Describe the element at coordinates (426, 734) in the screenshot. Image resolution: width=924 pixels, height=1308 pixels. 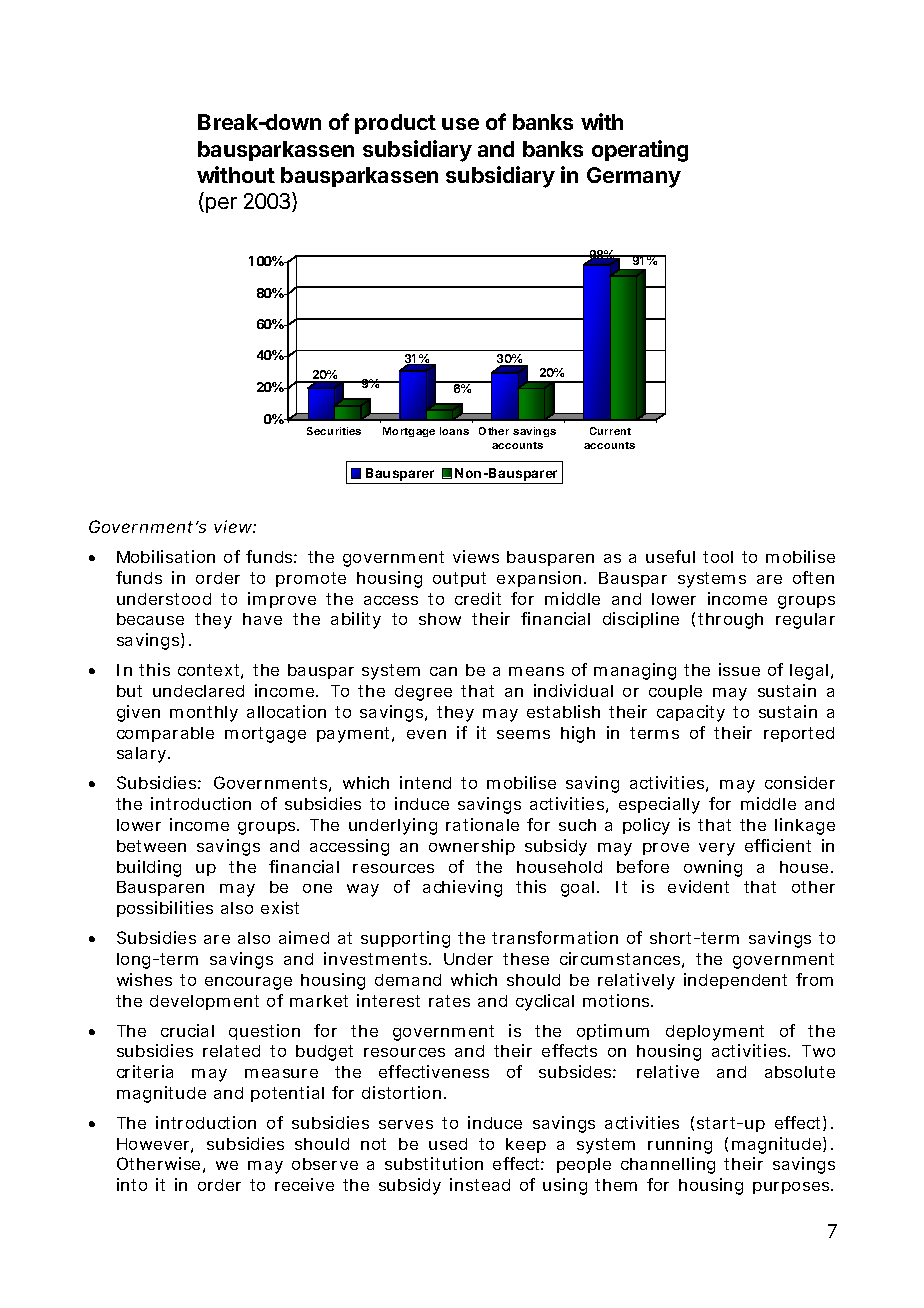
I see `even` at that location.
